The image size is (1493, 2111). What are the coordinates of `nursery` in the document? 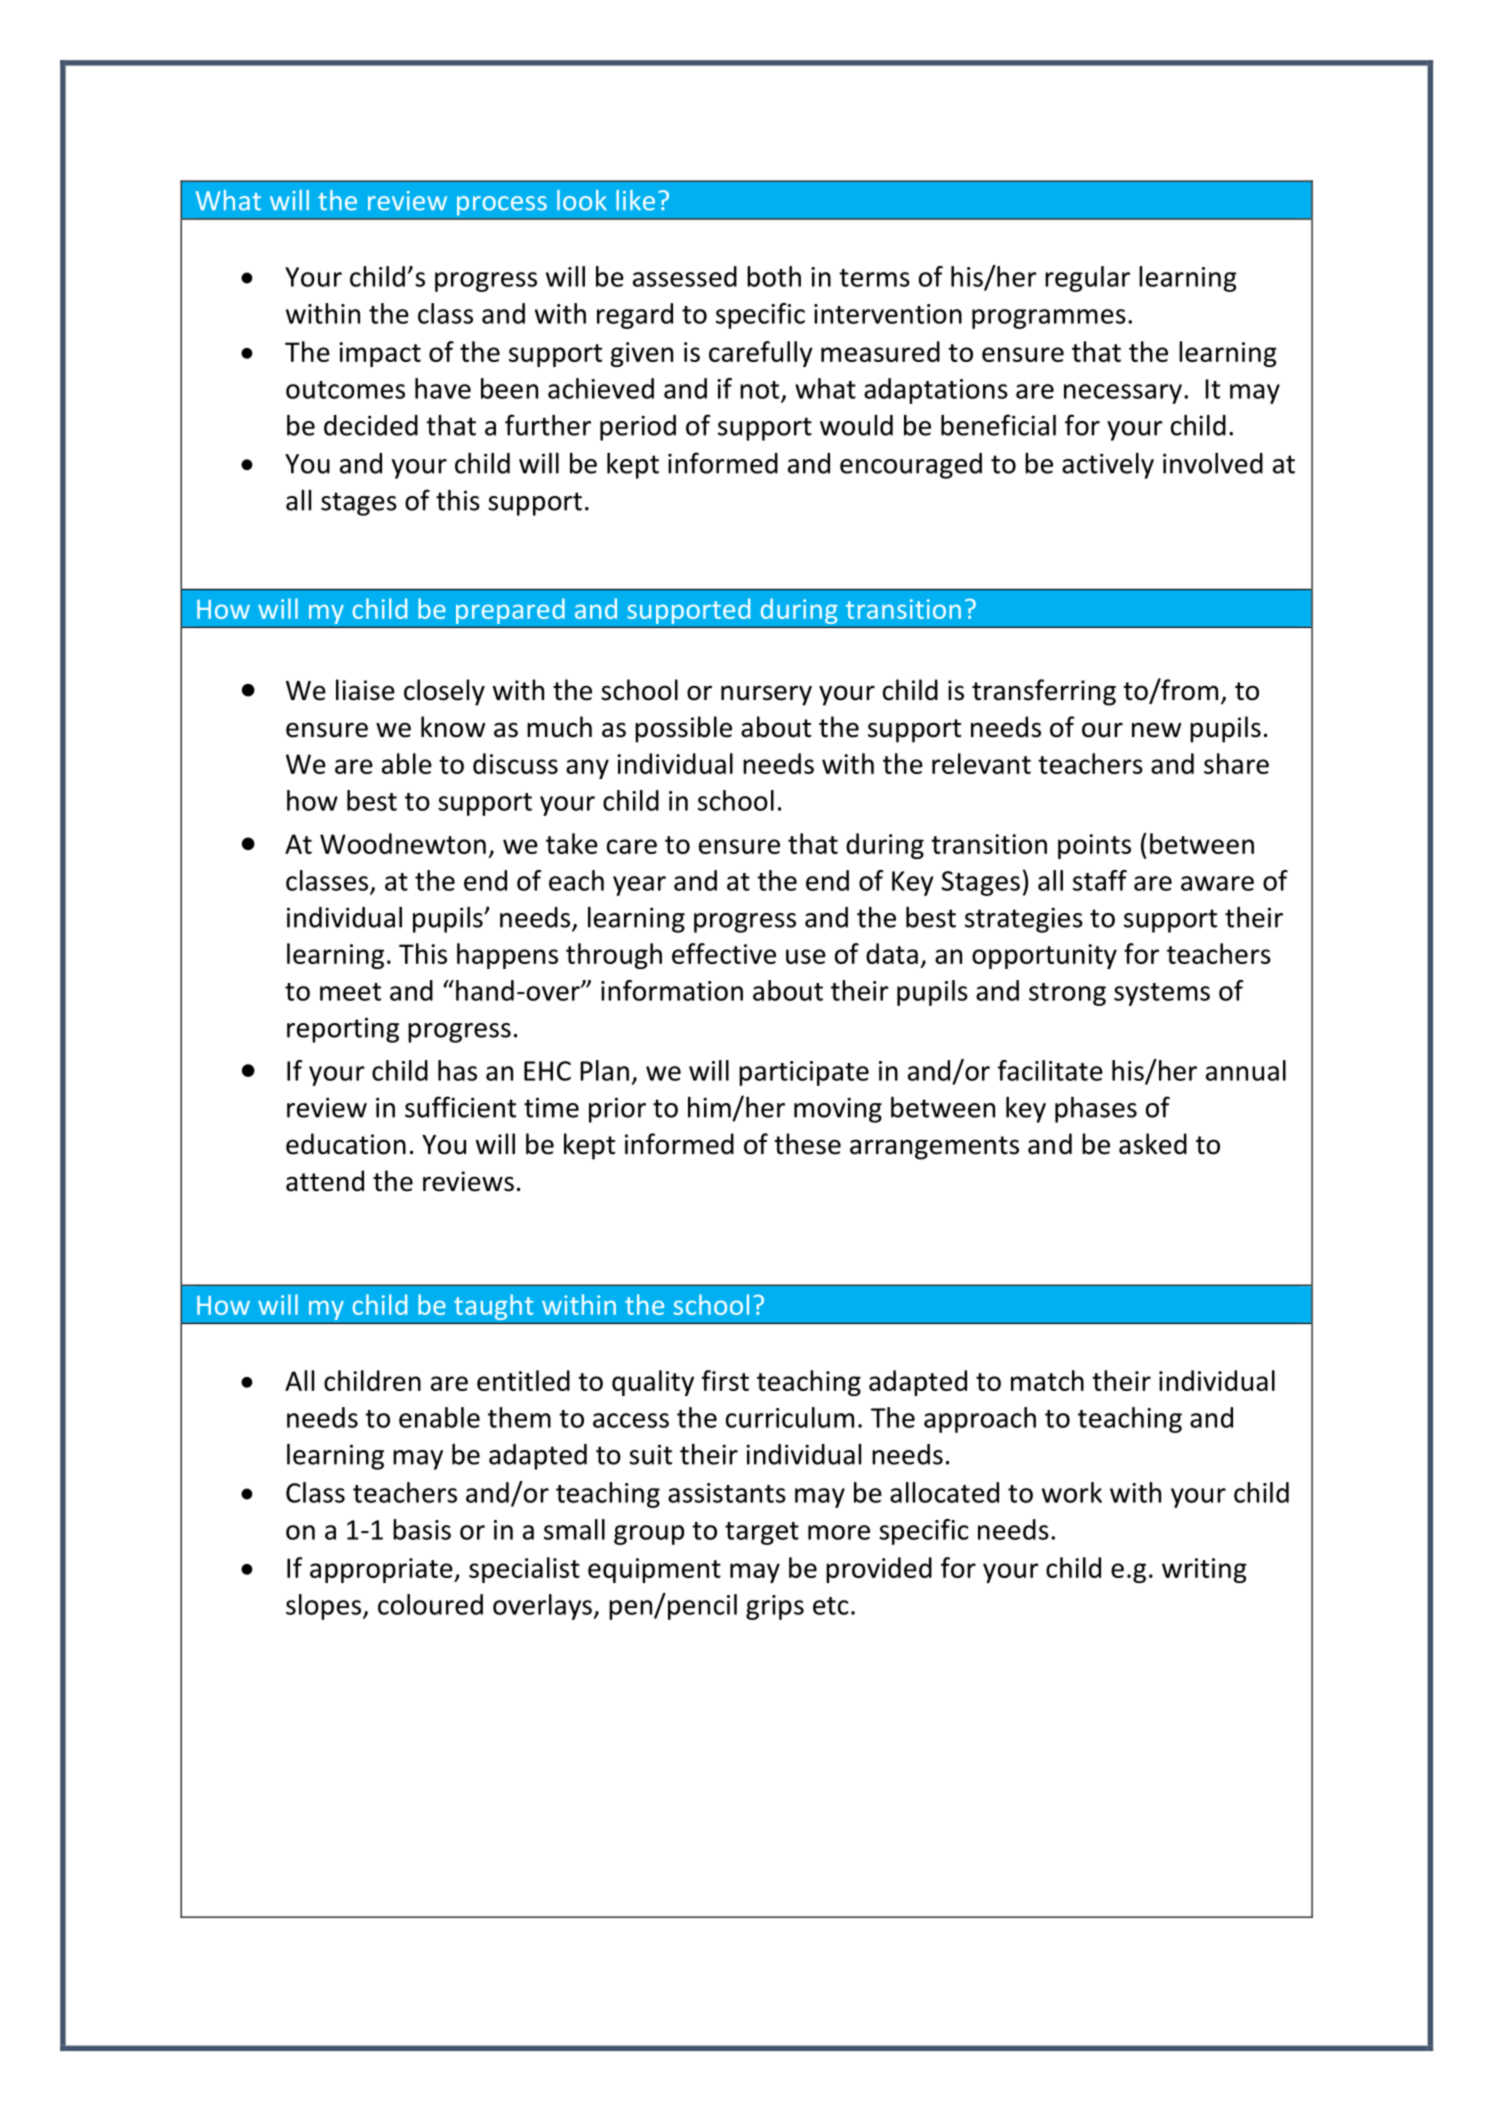 It's located at (766, 695).
